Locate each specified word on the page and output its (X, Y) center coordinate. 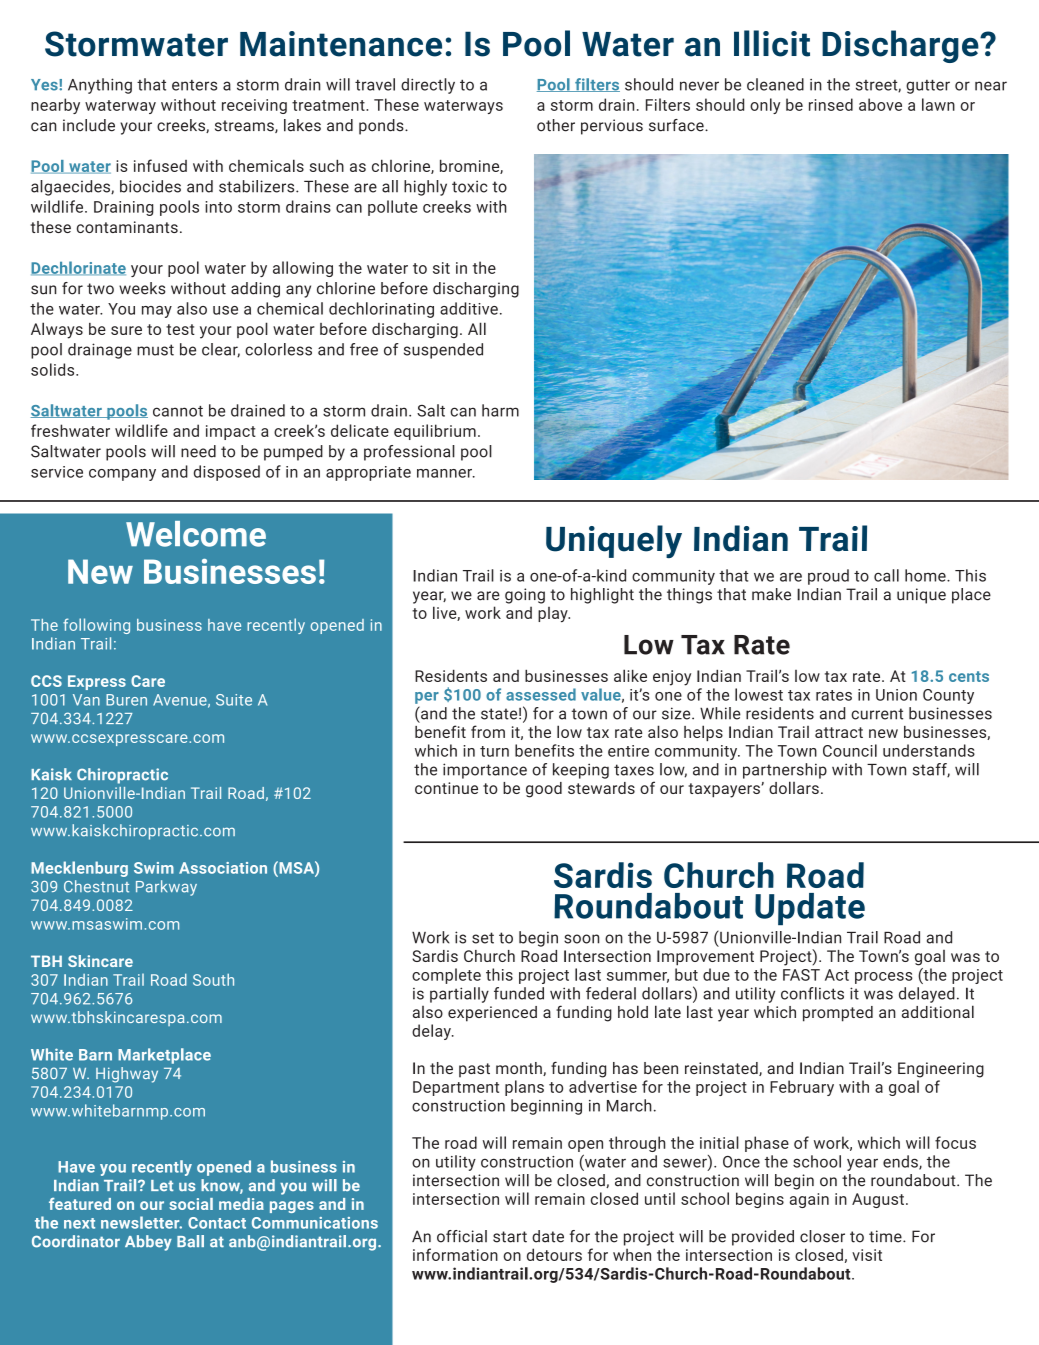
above (880, 104)
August (878, 1200)
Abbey (148, 1243)
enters (194, 85)
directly (428, 86)
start (510, 1237)
